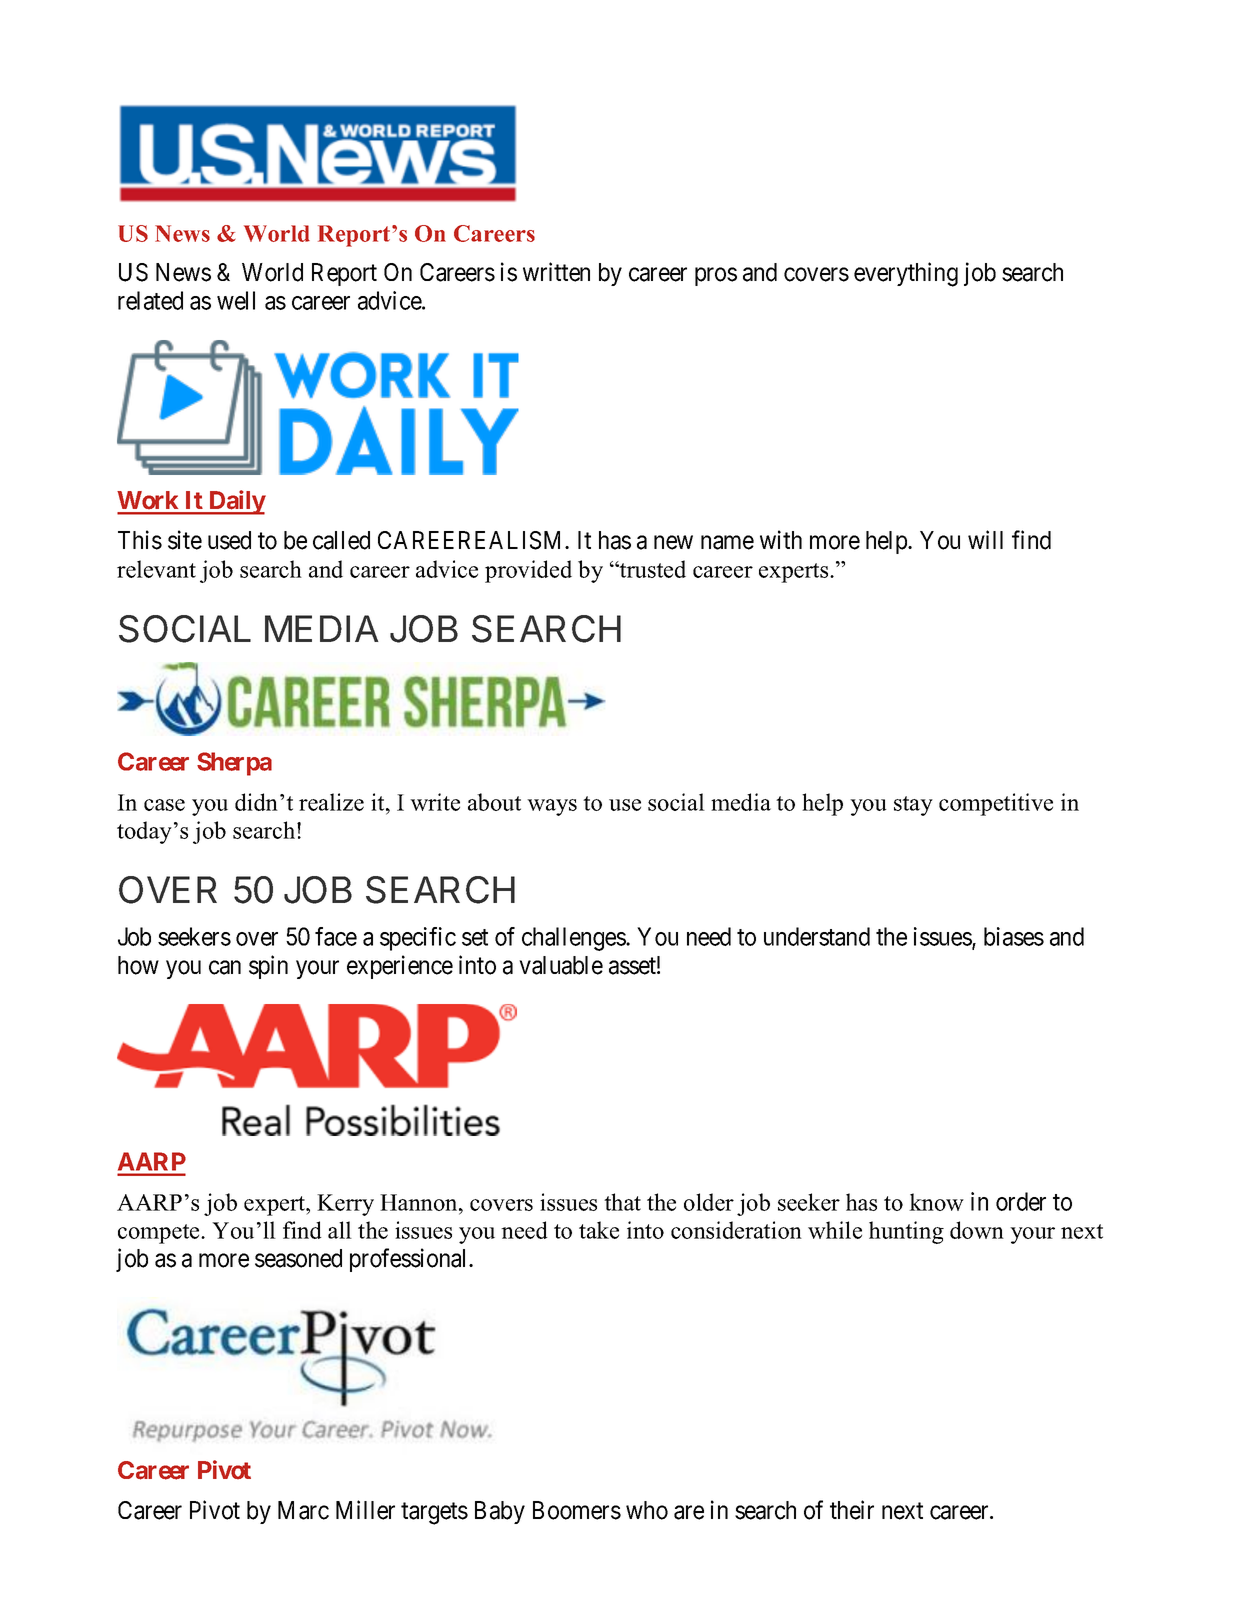  Describe the element at coordinates (906, 274) in the document. I see `everything` at that location.
